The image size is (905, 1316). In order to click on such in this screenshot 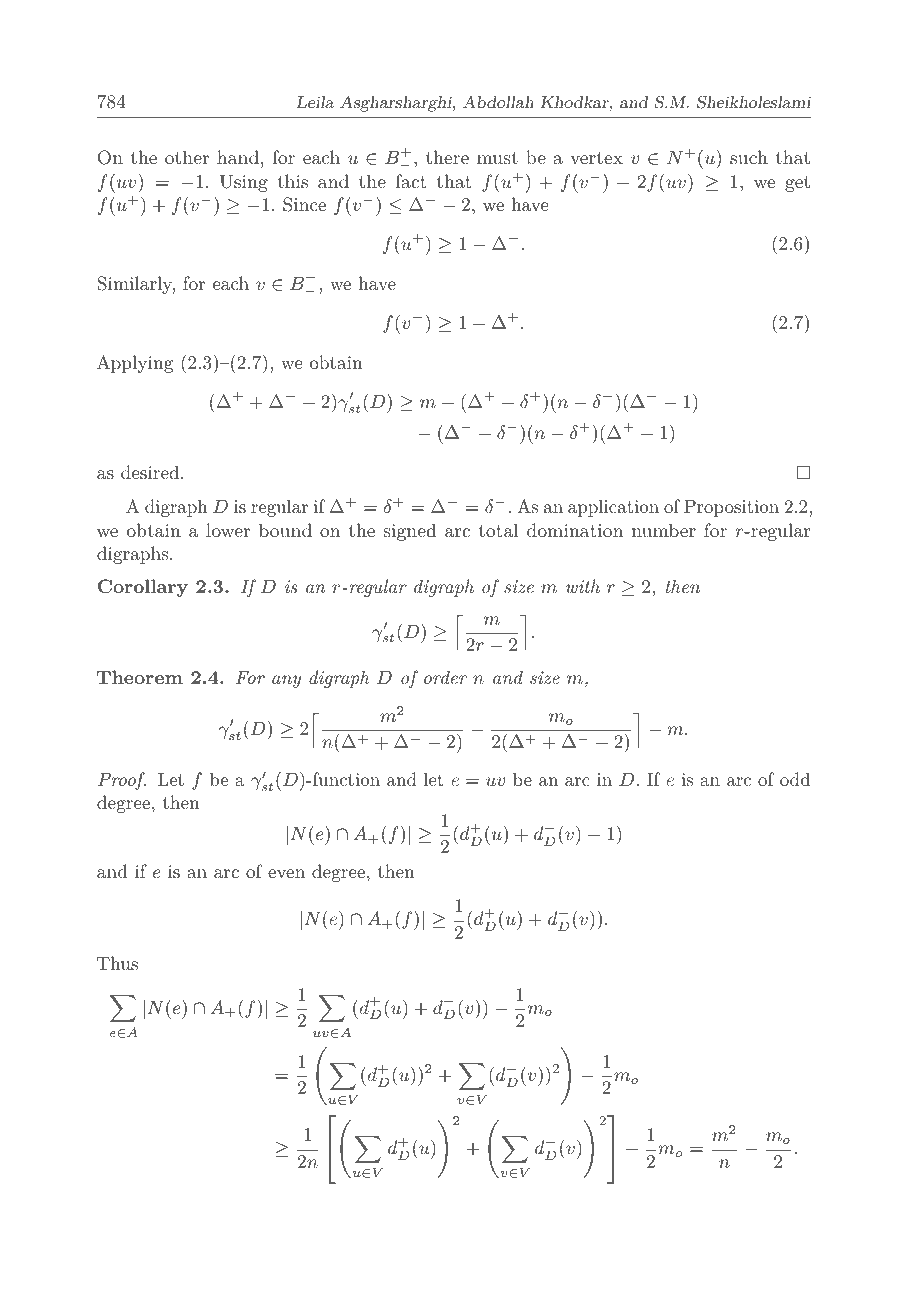, I will do `click(749, 157)`.
